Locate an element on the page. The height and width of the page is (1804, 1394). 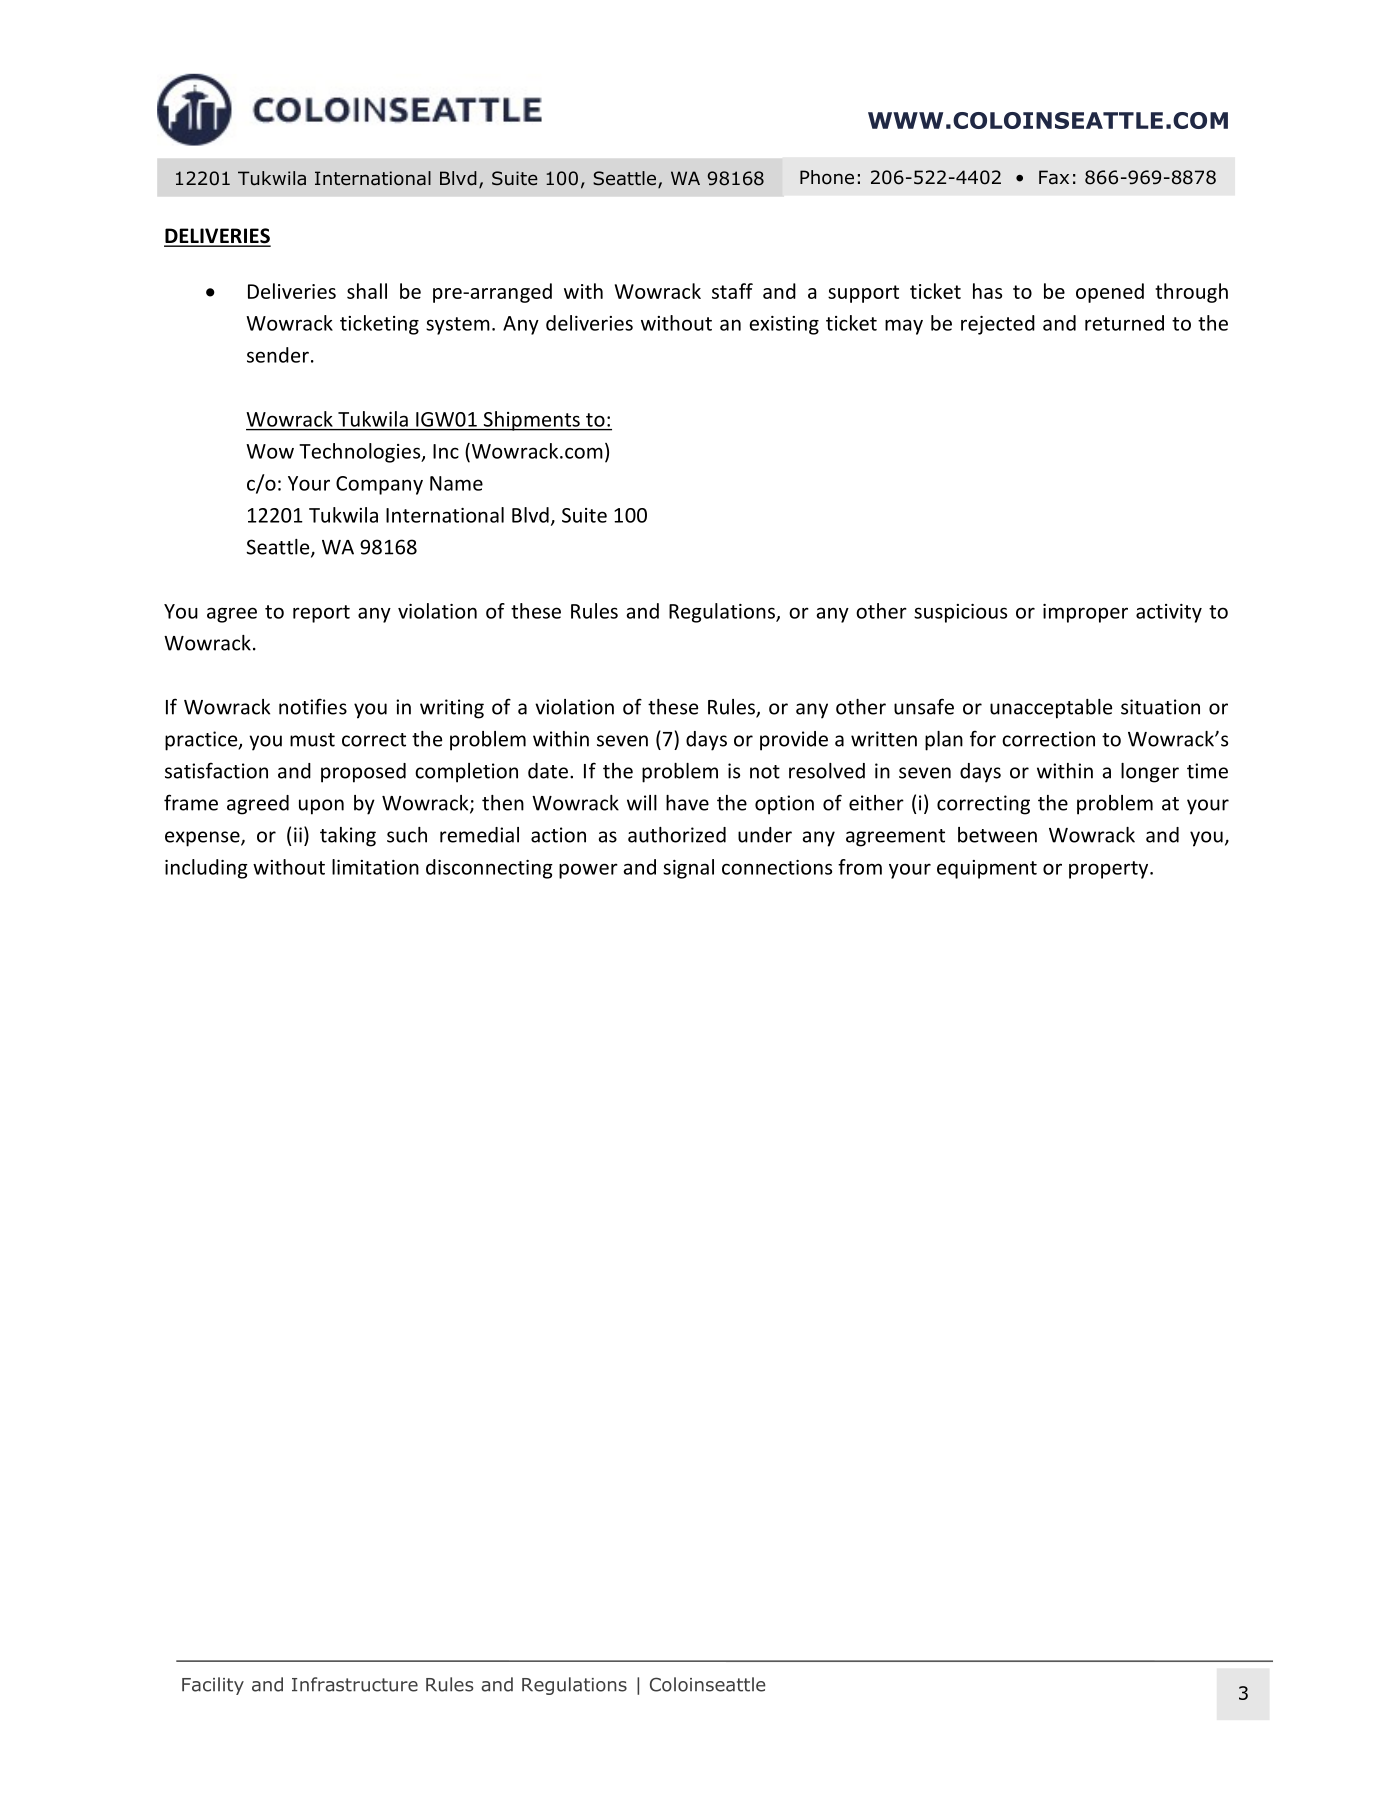
staff is located at coordinates (732, 291).
